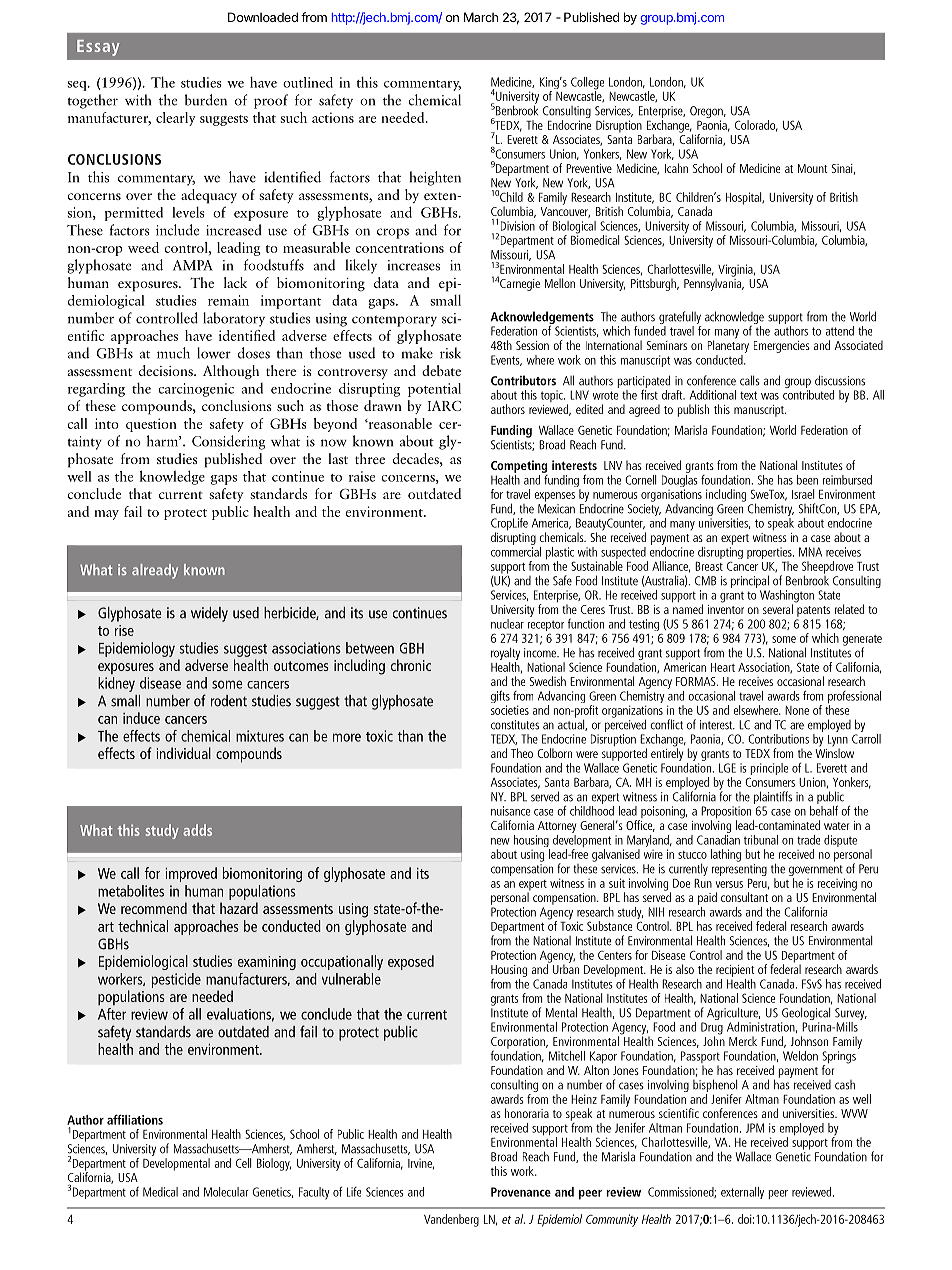 This screenshot has width=952, height=1270. I want to click on March, so click(481, 17).
